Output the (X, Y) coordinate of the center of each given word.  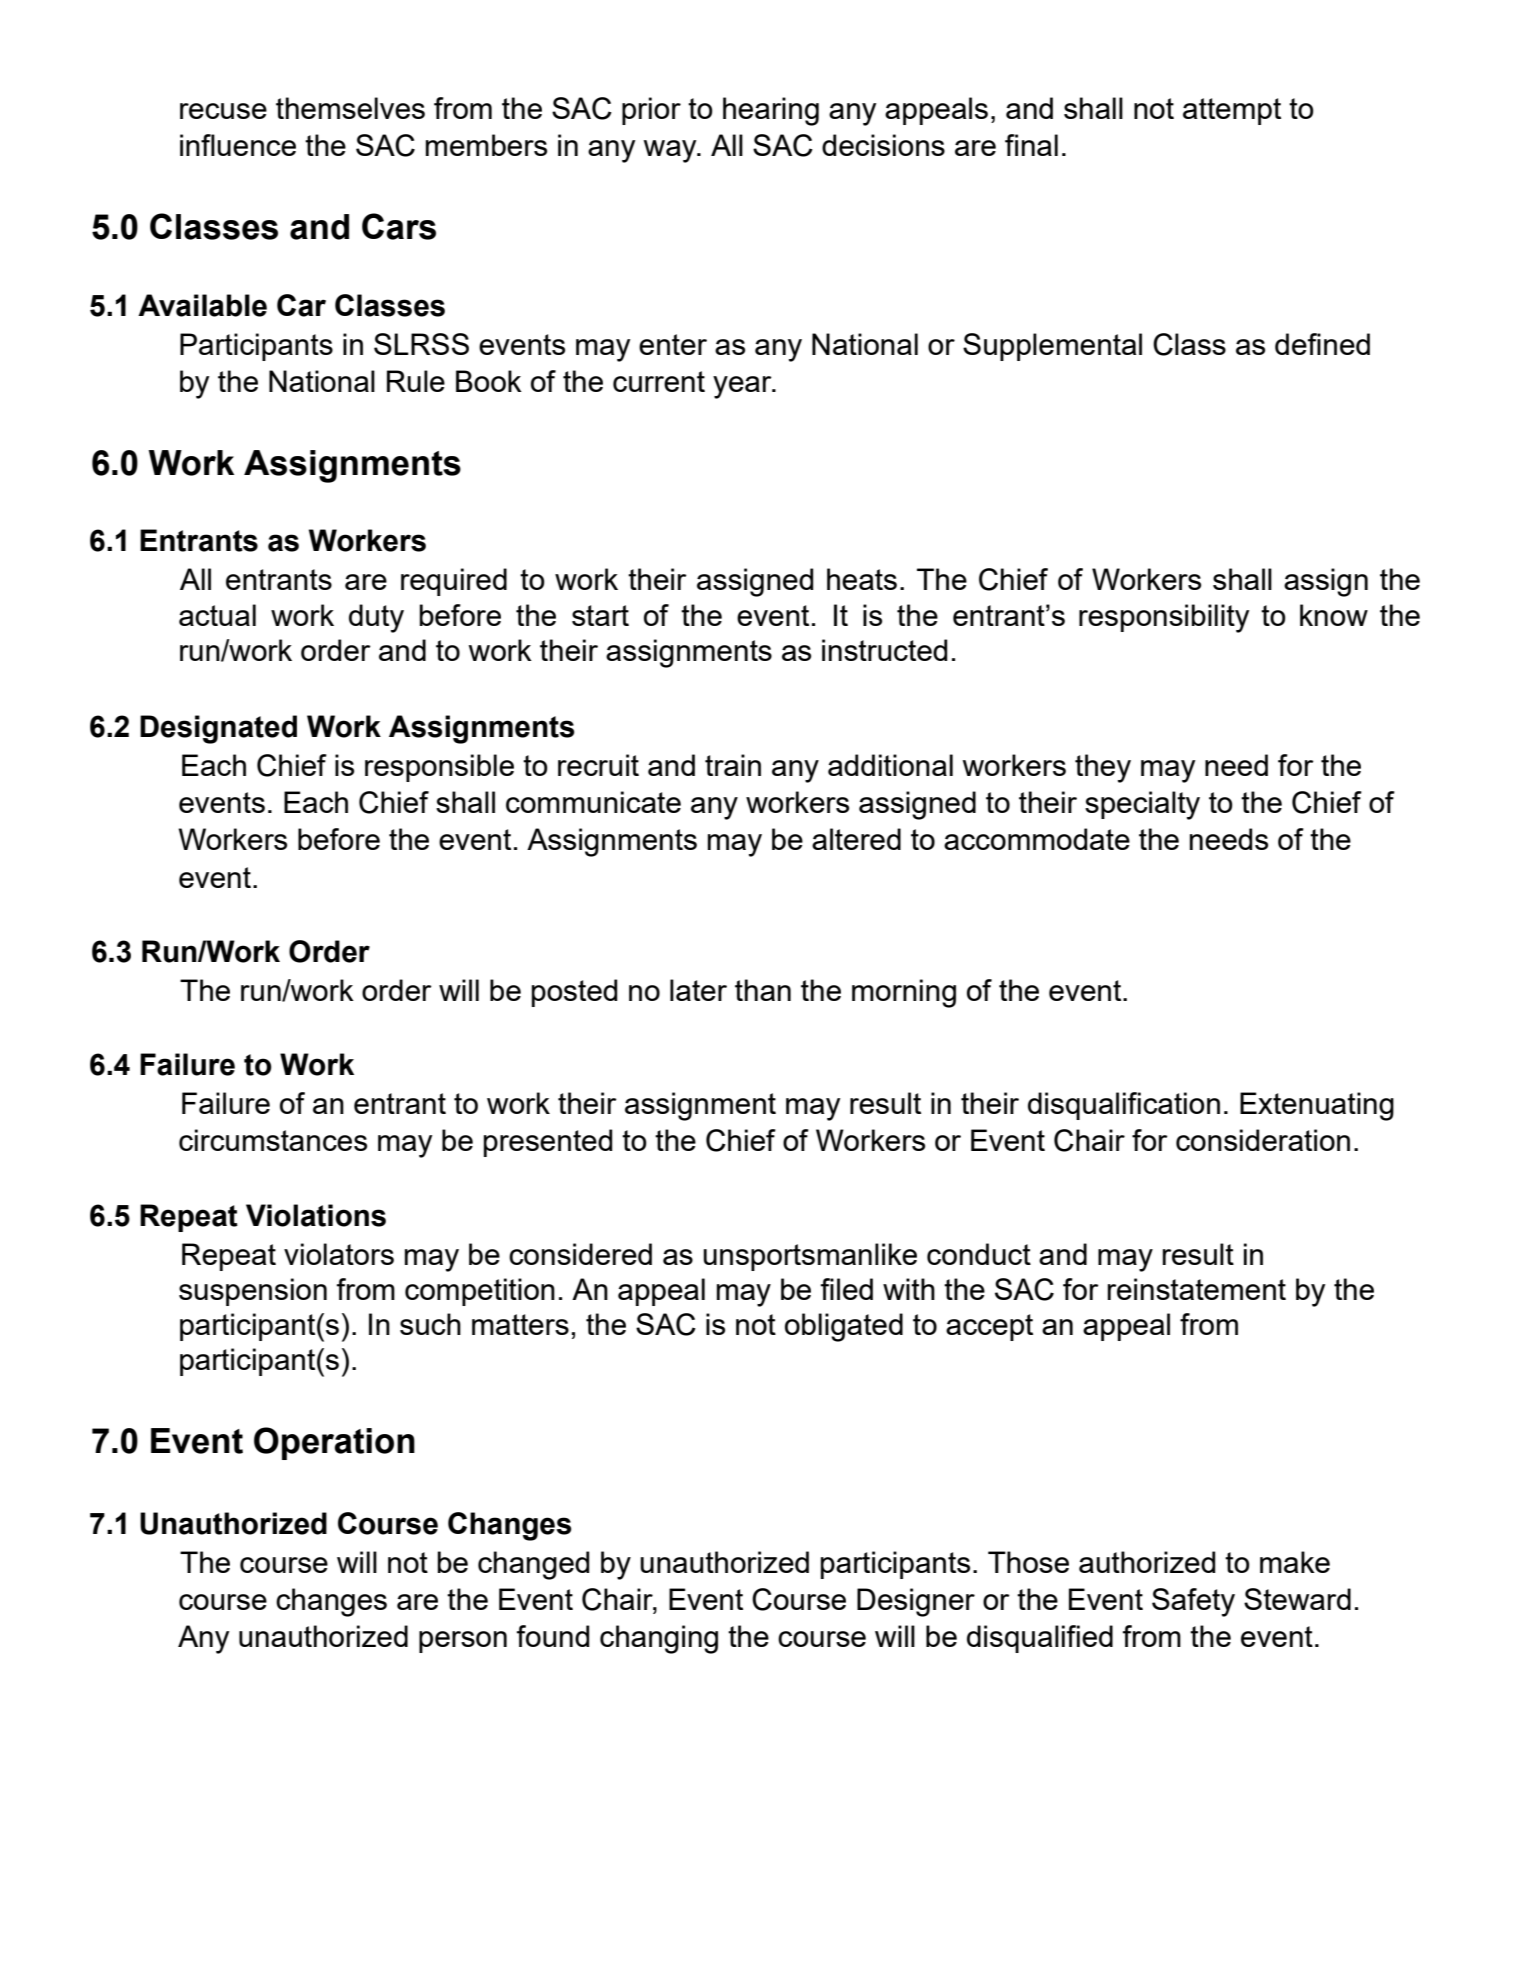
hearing (771, 111)
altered (856, 839)
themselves (350, 108)
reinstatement (1197, 1289)
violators (339, 1254)
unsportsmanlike (810, 1257)
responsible (439, 768)
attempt (1232, 111)
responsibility (1164, 618)
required (454, 582)
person (463, 1642)
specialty (1142, 805)
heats (862, 579)
